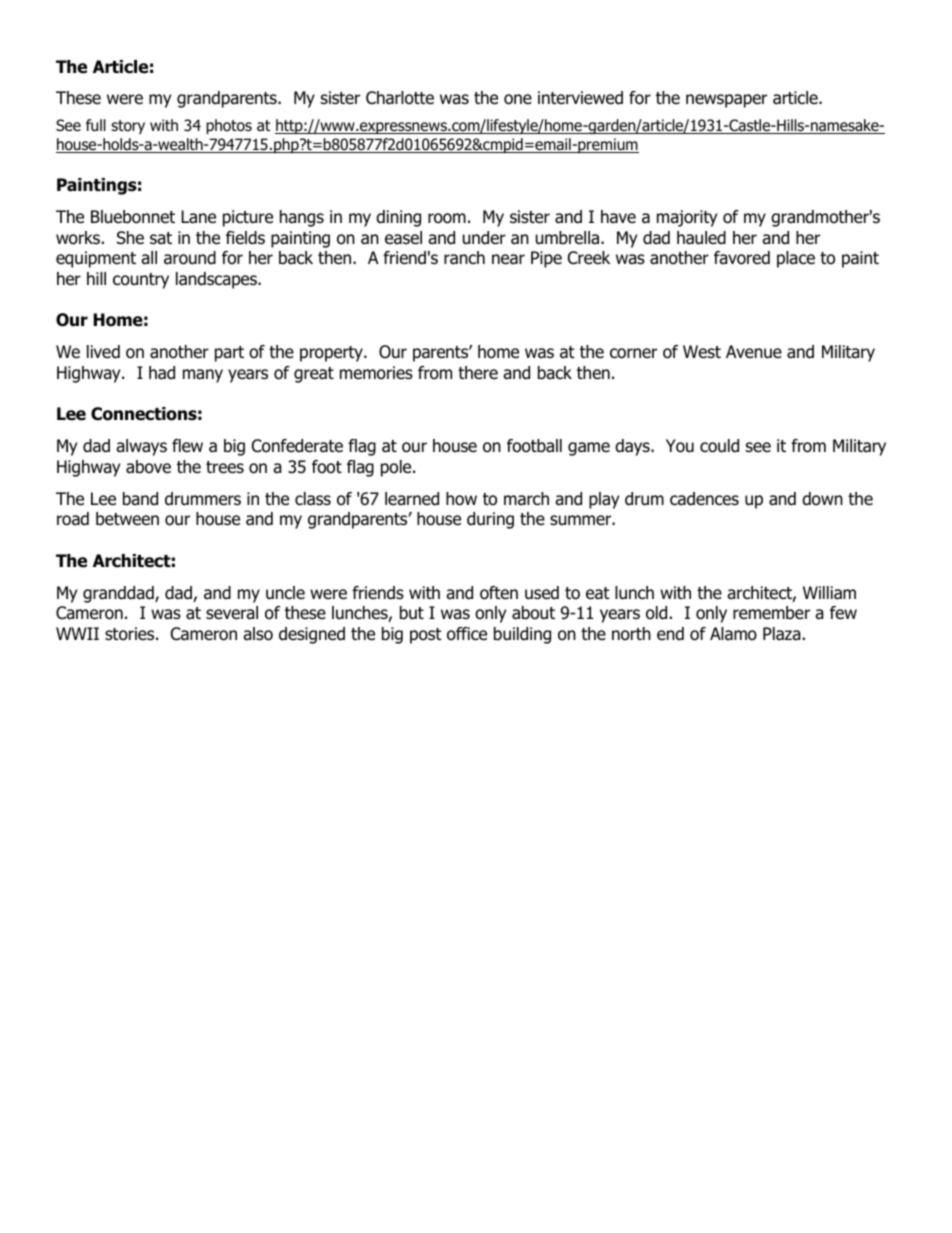 The height and width of the page is (1233, 952). I want to click on could, so click(719, 446).
